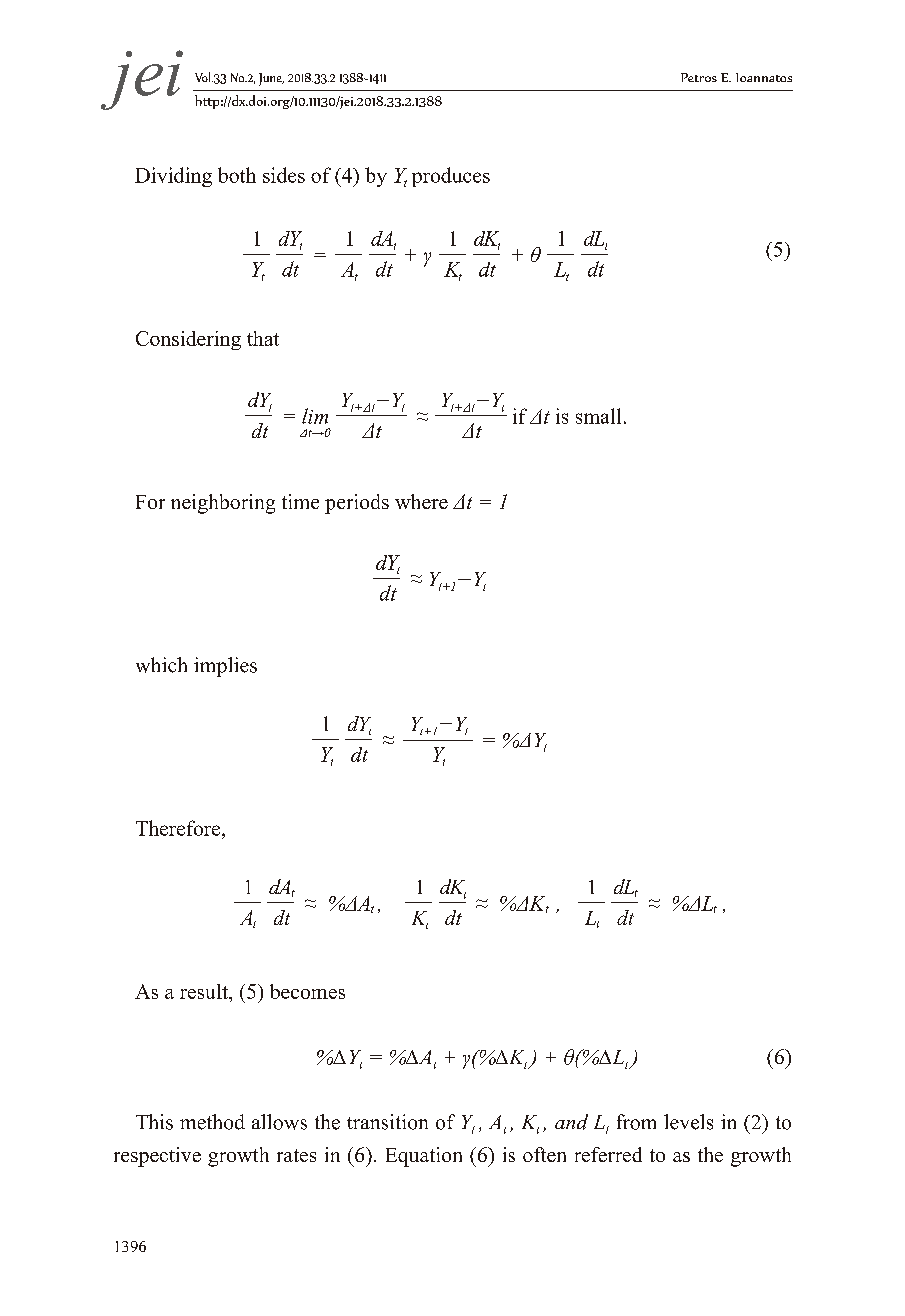 This image has height=1316, width=905. Describe the element at coordinates (636, 1122) in the image. I see `from` at that location.
